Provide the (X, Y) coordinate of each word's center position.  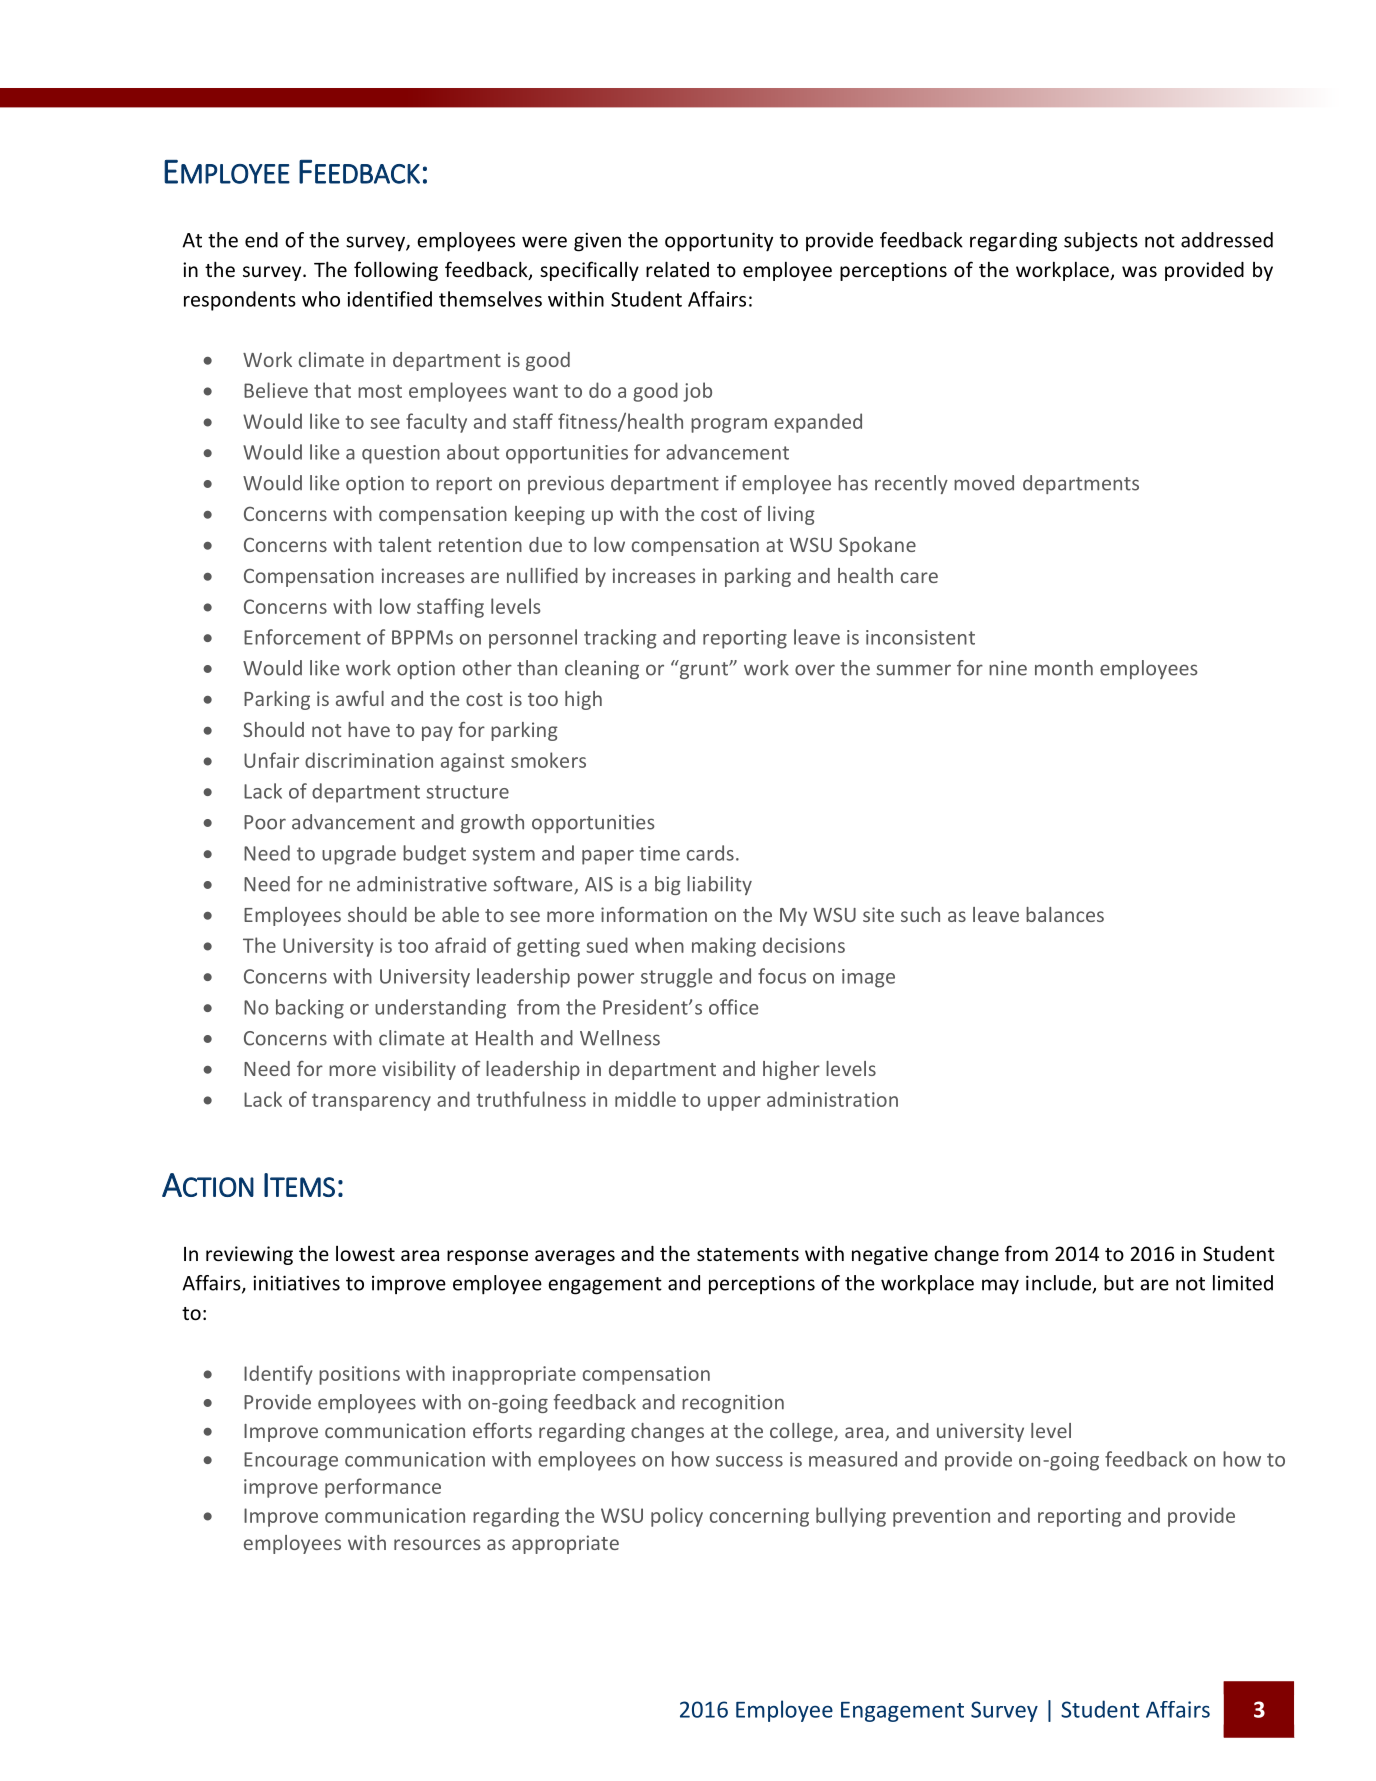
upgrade (359, 855)
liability (719, 885)
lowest (365, 1253)
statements (748, 1254)
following (396, 271)
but (1119, 1283)
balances (1065, 914)
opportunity (719, 242)
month (1064, 668)
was (1139, 271)
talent (404, 544)
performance (383, 1488)
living (791, 515)
